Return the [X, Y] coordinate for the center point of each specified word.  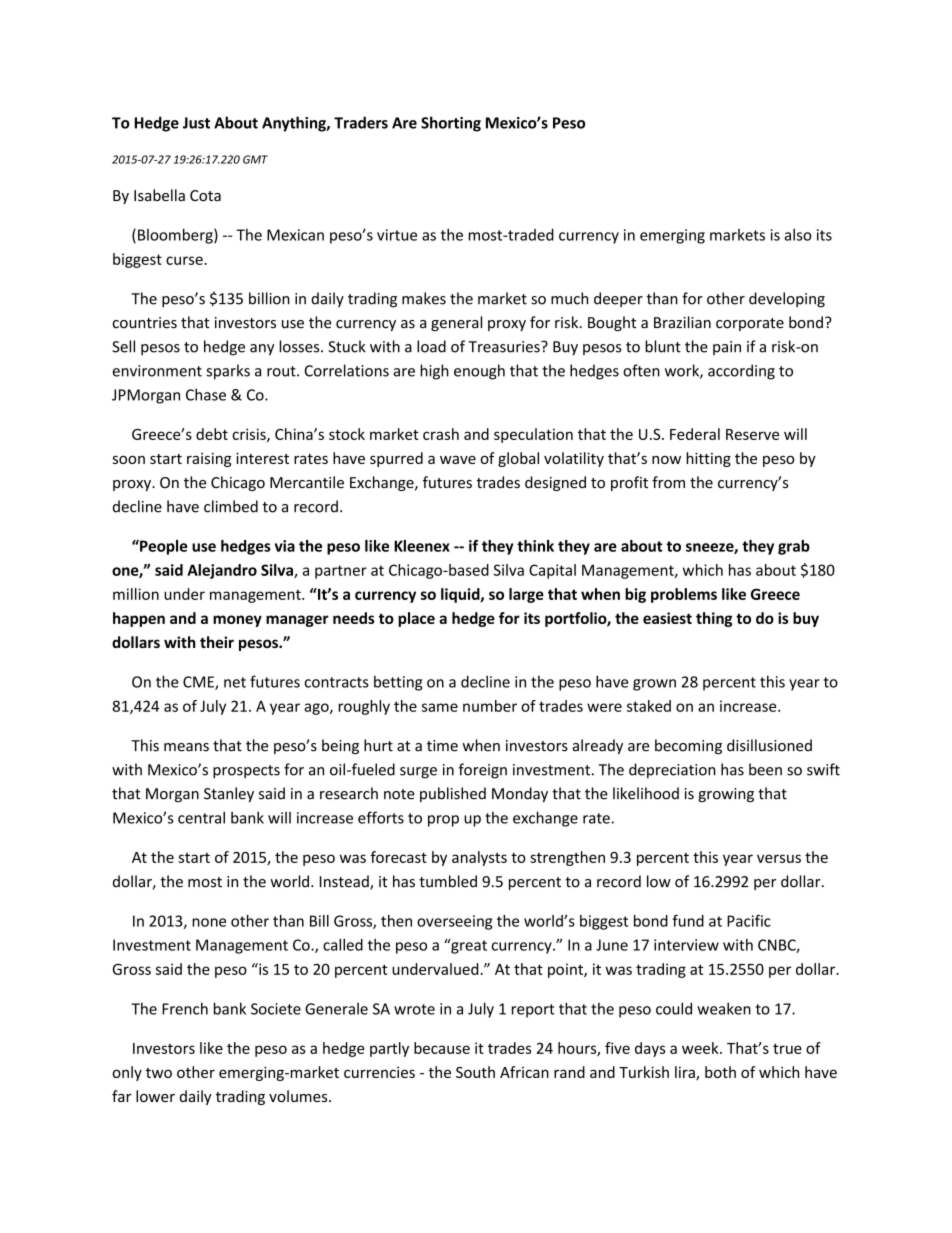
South [475, 1072]
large [526, 595]
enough [479, 372]
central [201, 817]
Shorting [451, 124]
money [237, 621]
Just [196, 123]
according [741, 372]
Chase [206, 394]
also [798, 235]
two [159, 1073]
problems [684, 595]
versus [779, 858]
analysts [479, 858]
